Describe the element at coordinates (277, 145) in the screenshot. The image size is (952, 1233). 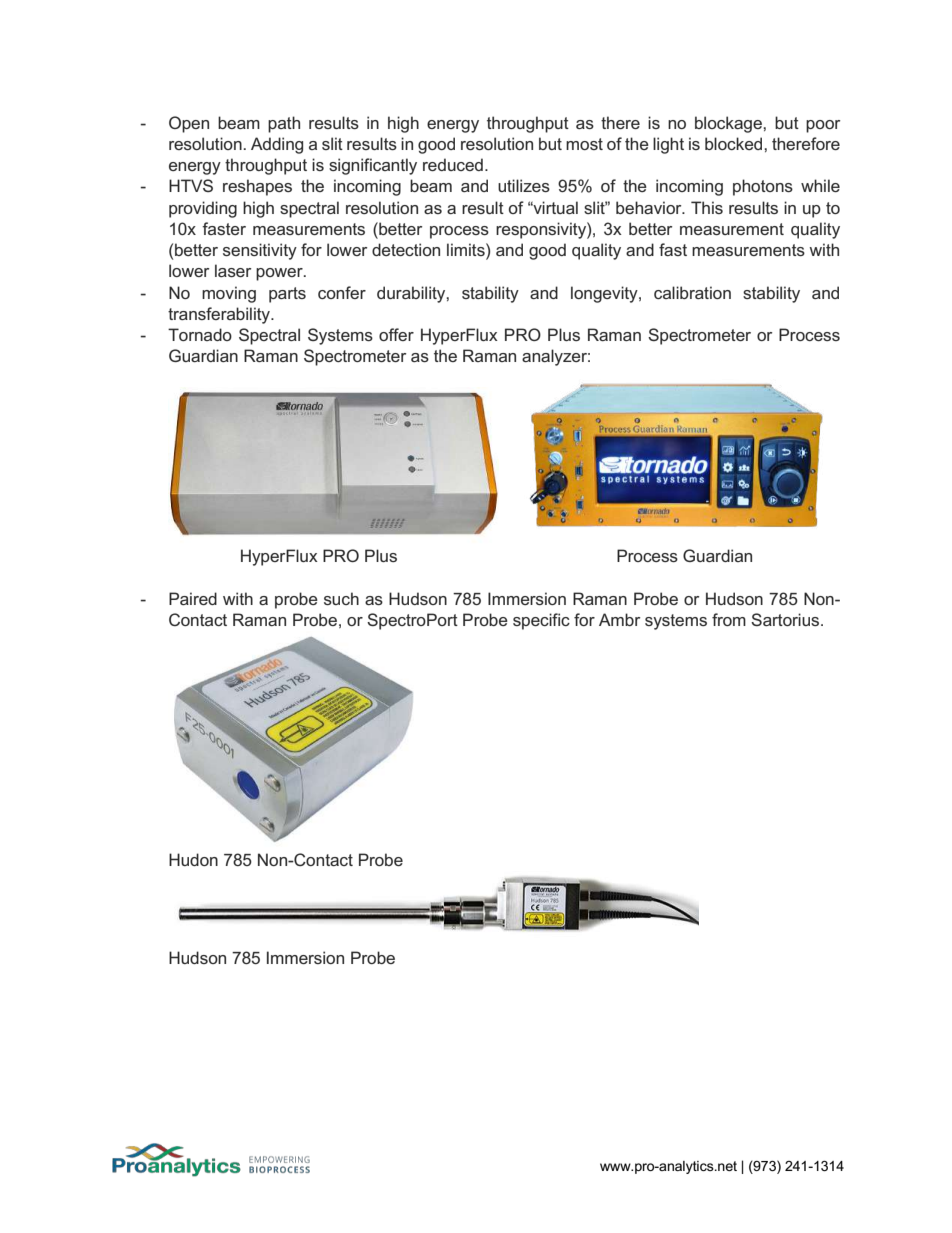
I see `Adding` at that location.
